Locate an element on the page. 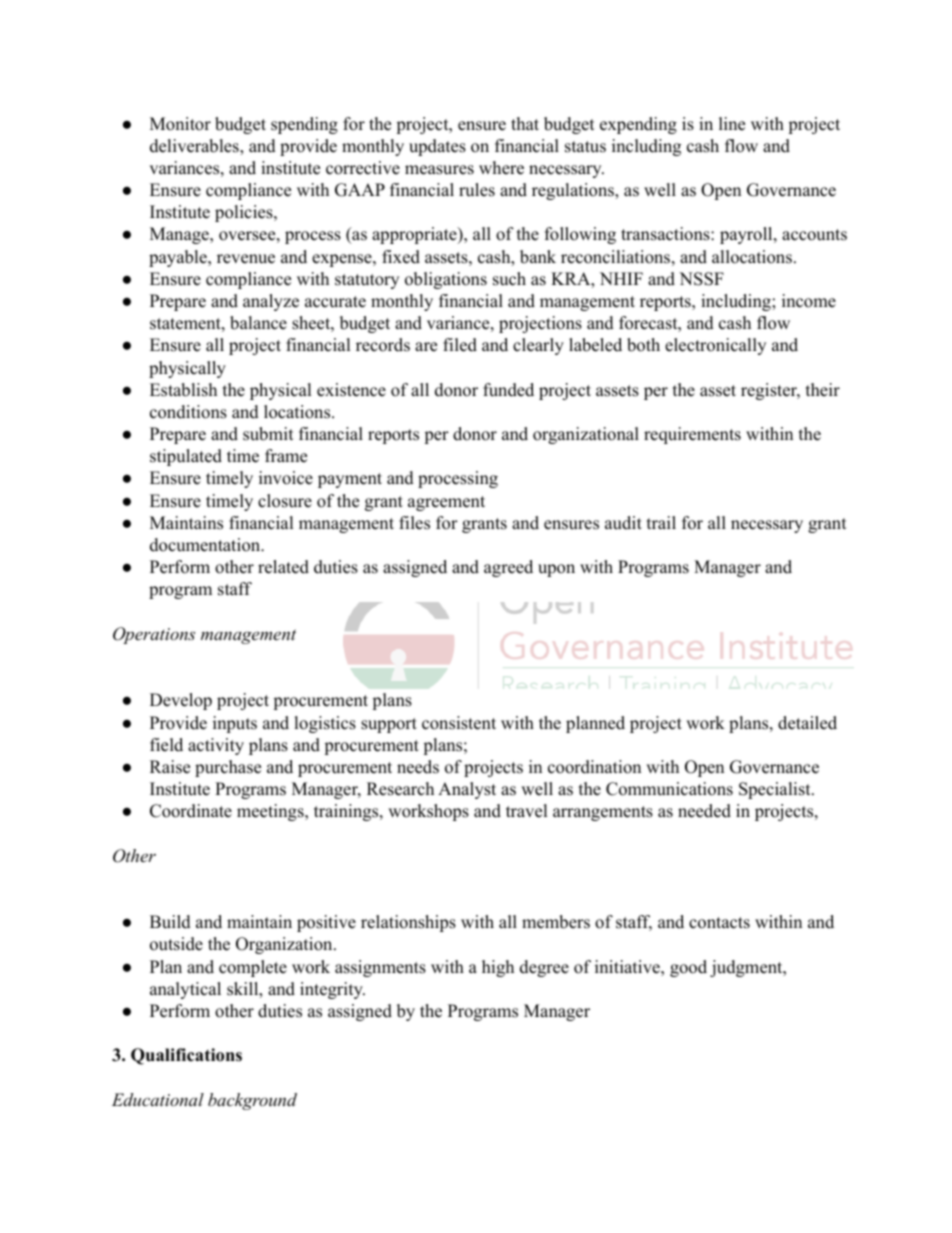  where is located at coordinates (501, 168).
